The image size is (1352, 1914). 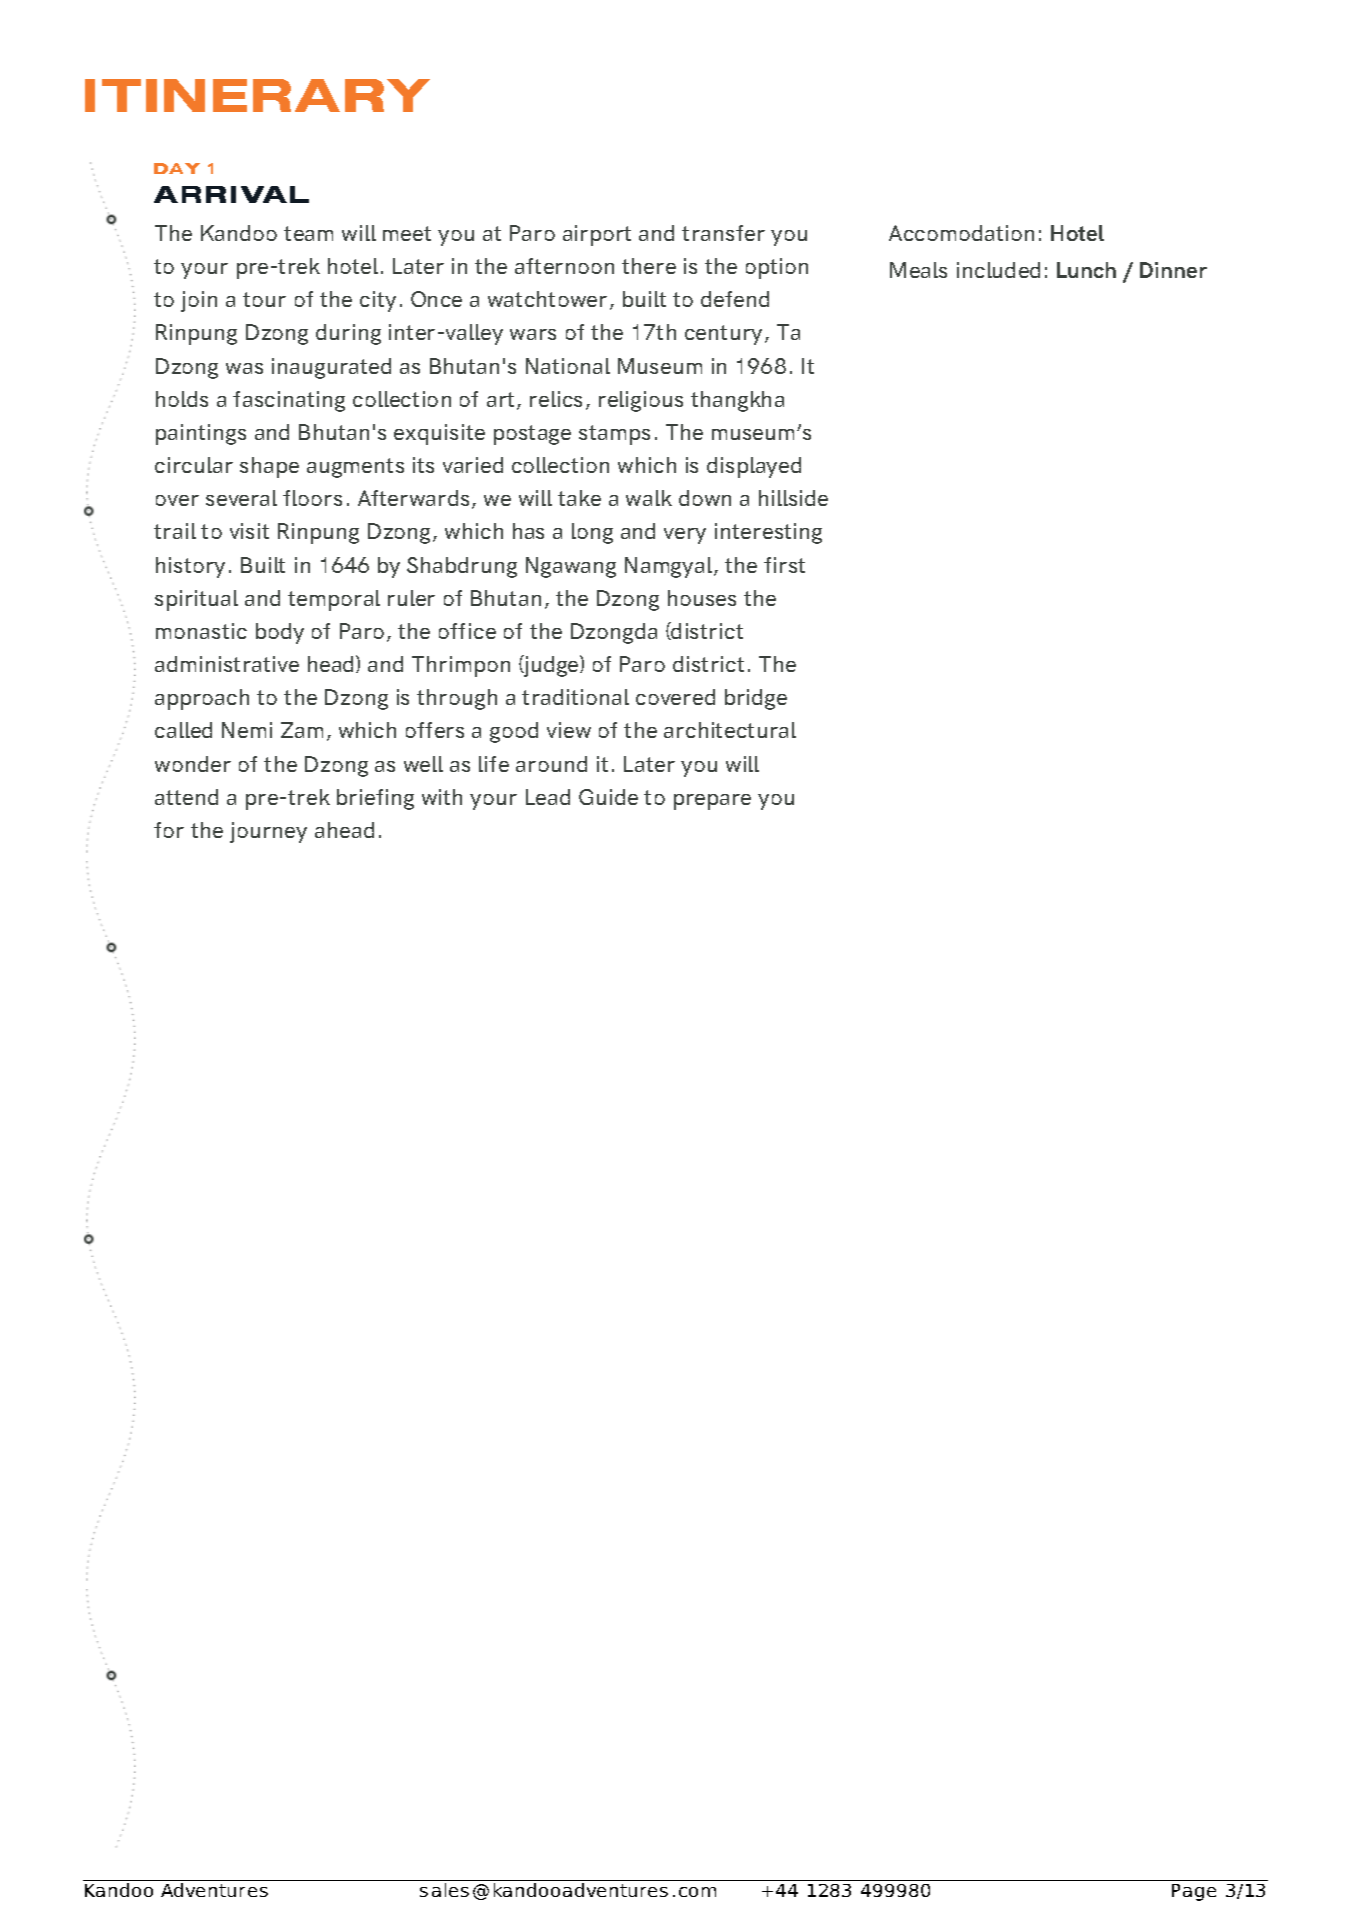 I want to click on journey, so click(x=268, y=832).
